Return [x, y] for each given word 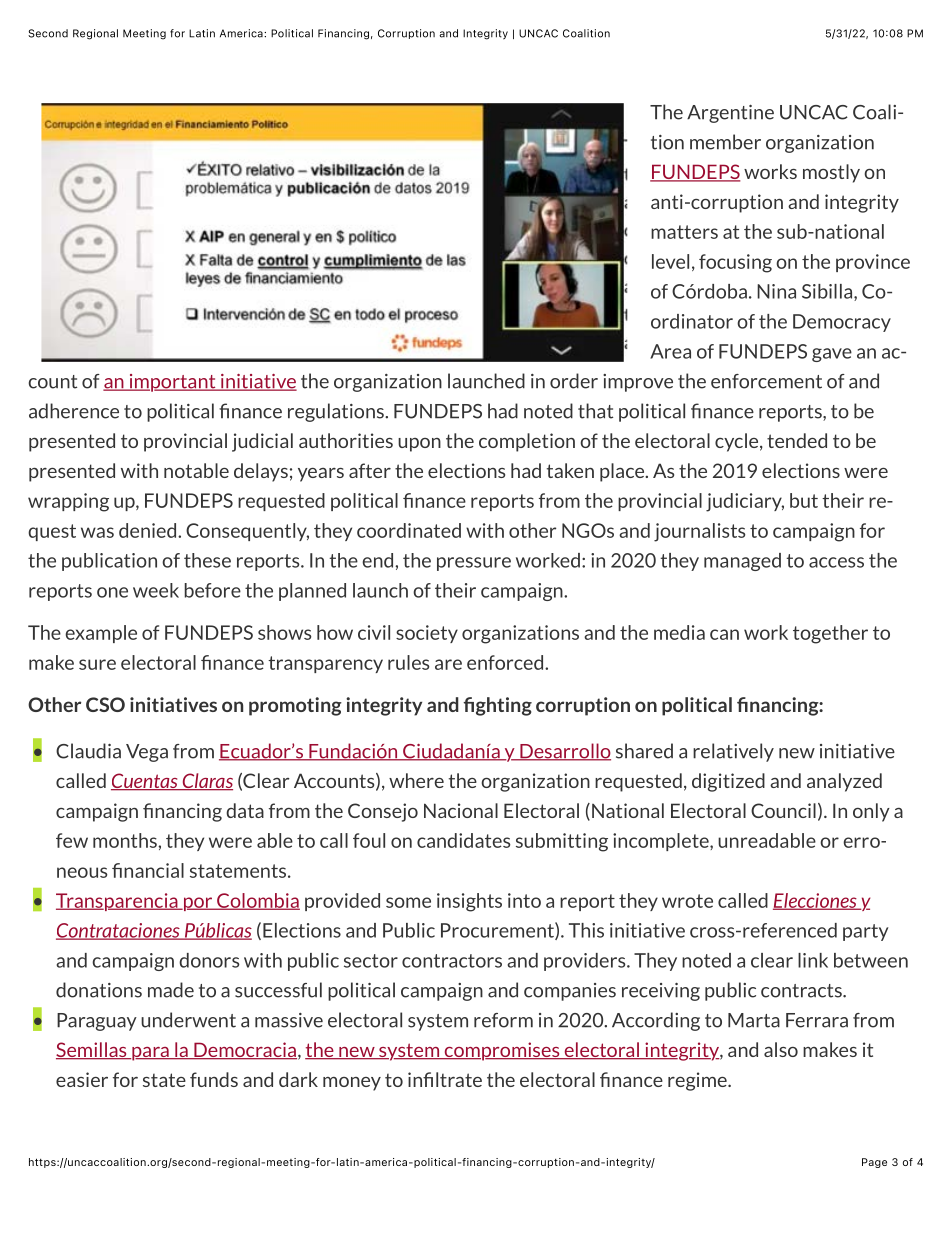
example [101, 634]
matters [684, 232]
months [126, 840]
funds [214, 1079]
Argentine [730, 114]
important [172, 383]
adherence [74, 411]
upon [419, 445]
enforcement [766, 381]
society [427, 634]
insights [469, 902]
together [830, 634]
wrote [687, 901]
